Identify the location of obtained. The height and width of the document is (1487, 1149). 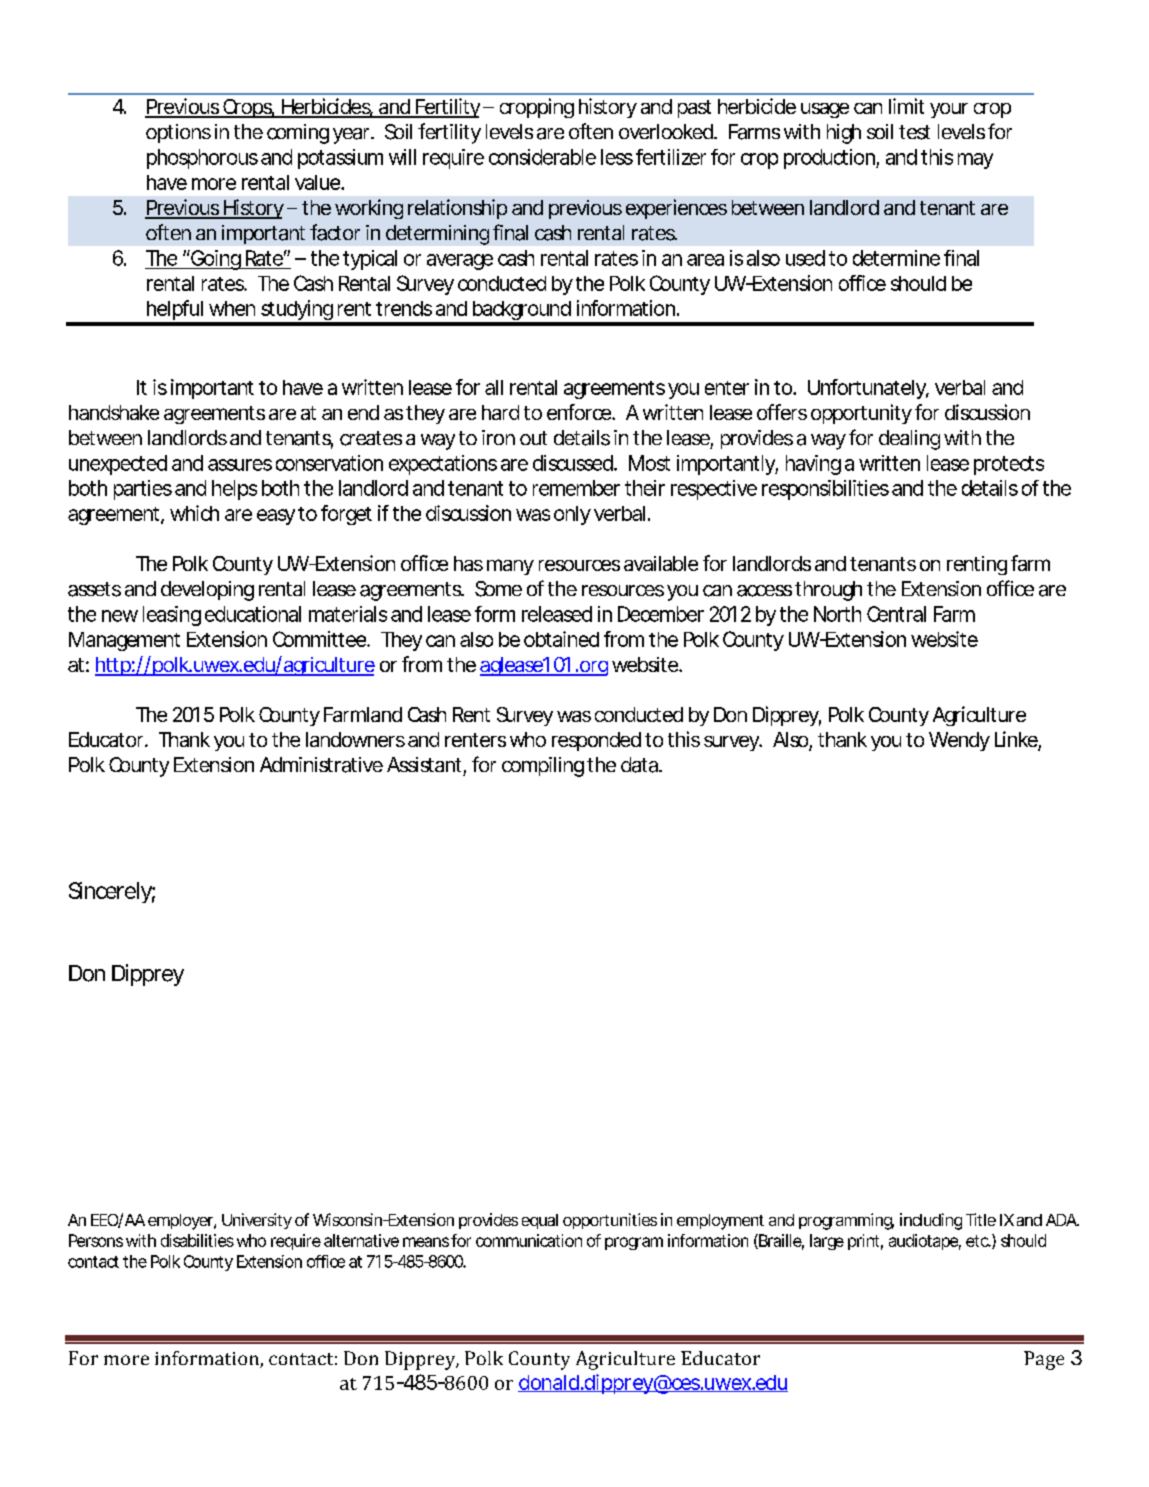
(561, 639).
